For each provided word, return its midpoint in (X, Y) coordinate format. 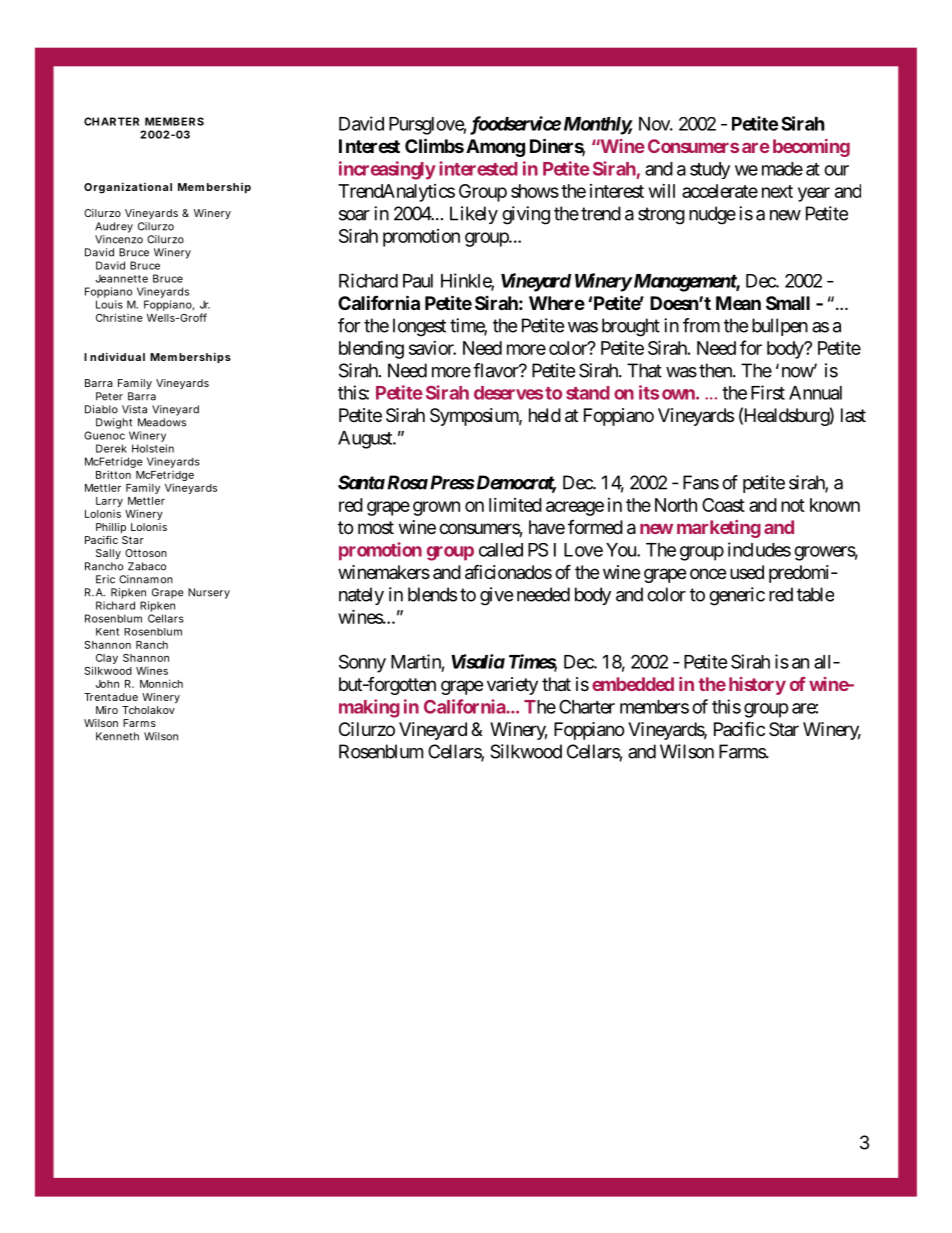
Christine (119, 317)
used (747, 572)
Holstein (153, 448)
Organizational (128, 188)
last (853, 415)
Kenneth (117, 736)
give (496, 596)
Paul (418, 281)
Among (495, 148)
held (545, 415)
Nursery (209, 593)
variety (512, 686)
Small (788, 303)
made (782, 169)
